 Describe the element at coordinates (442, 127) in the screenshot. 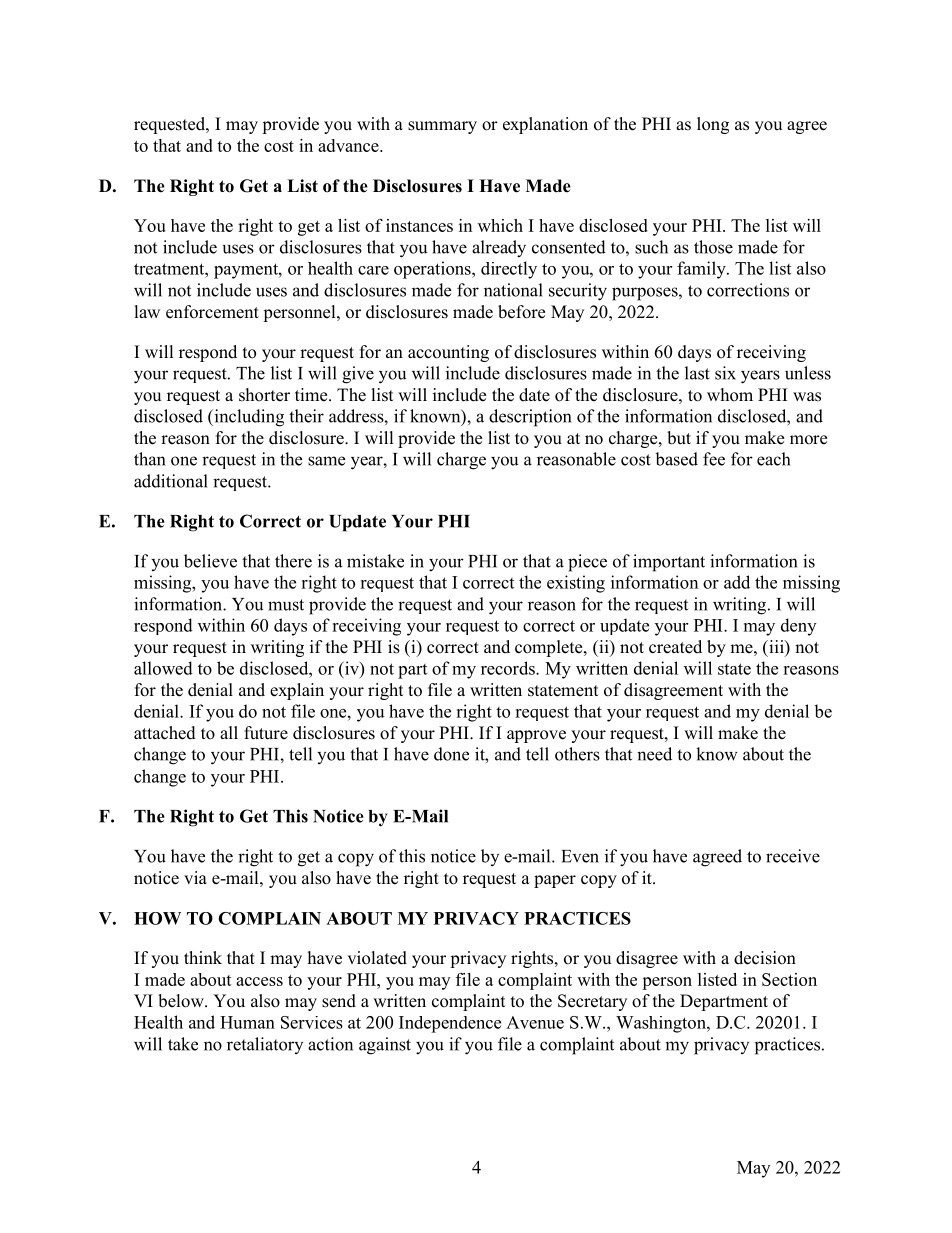

I see `summary` at that location.
